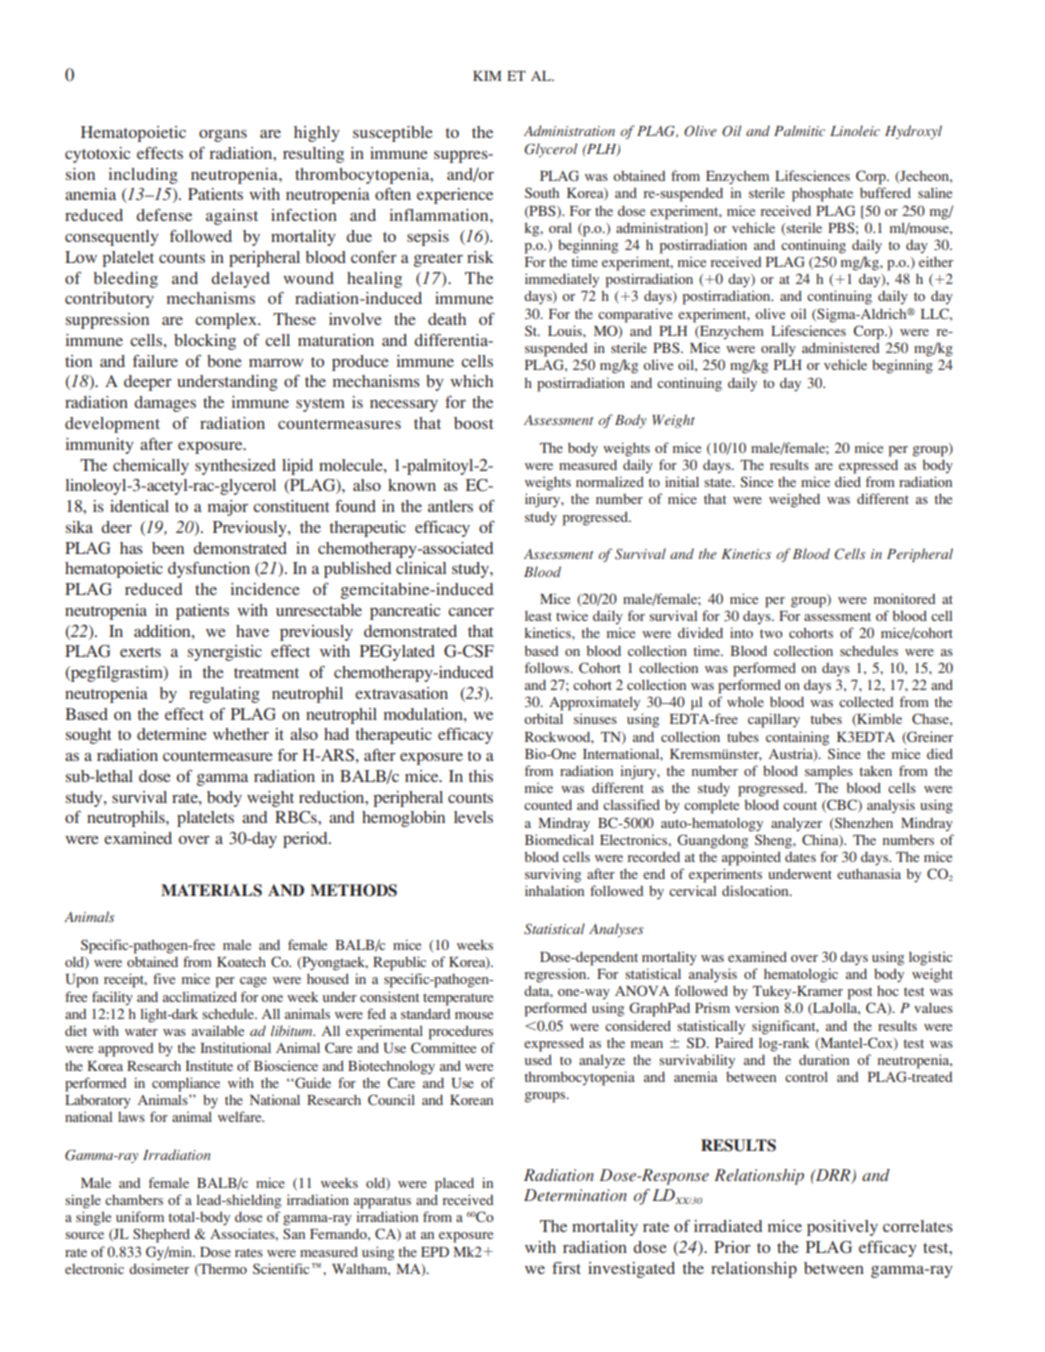 The image size is (1045, 1352). What do you see at coordinates (224, 695) in the document?
I see `regulating` at bounding box center [224, 695].
